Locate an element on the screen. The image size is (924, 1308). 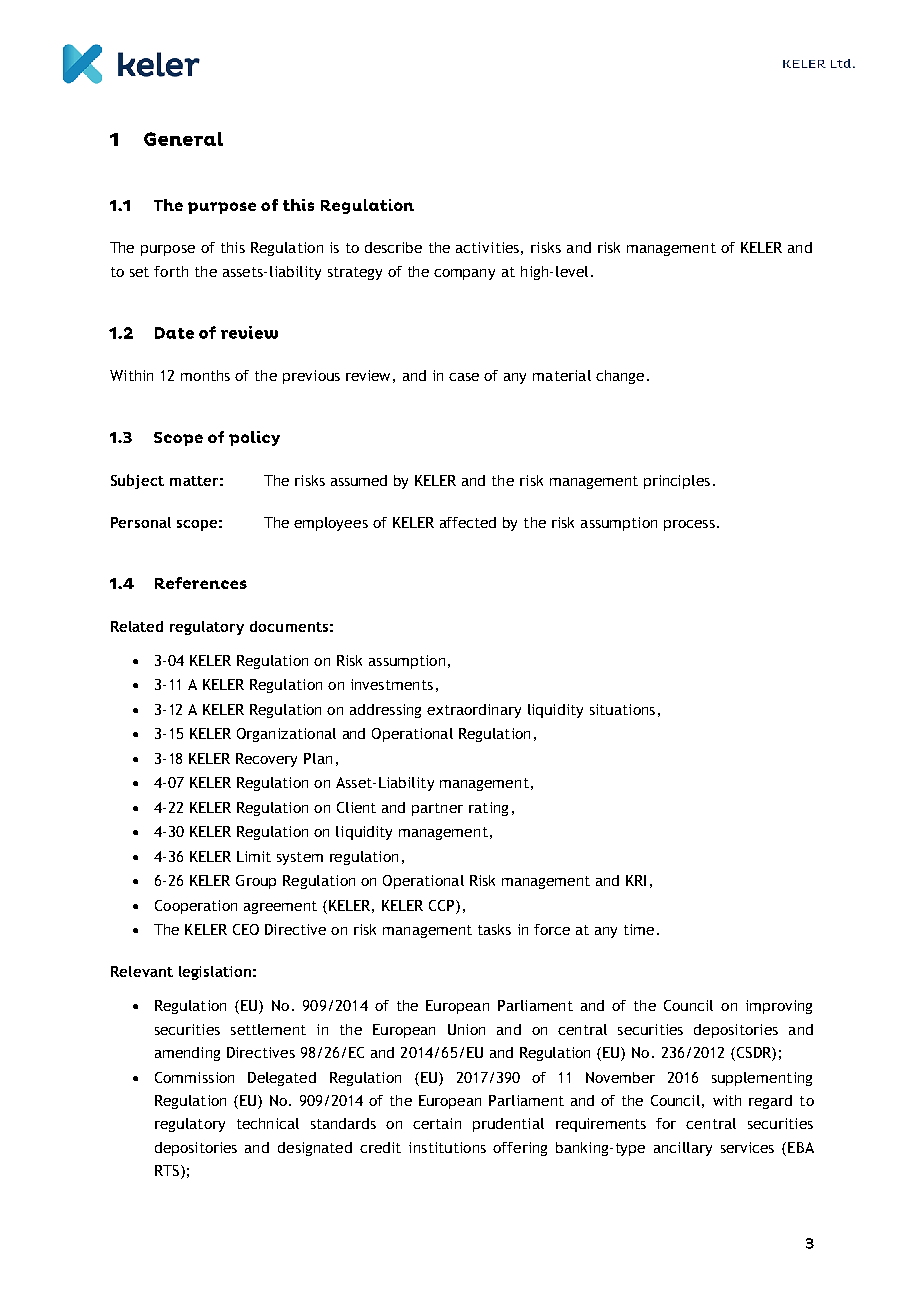
Cooperation is located at coordinates (196, 907).
